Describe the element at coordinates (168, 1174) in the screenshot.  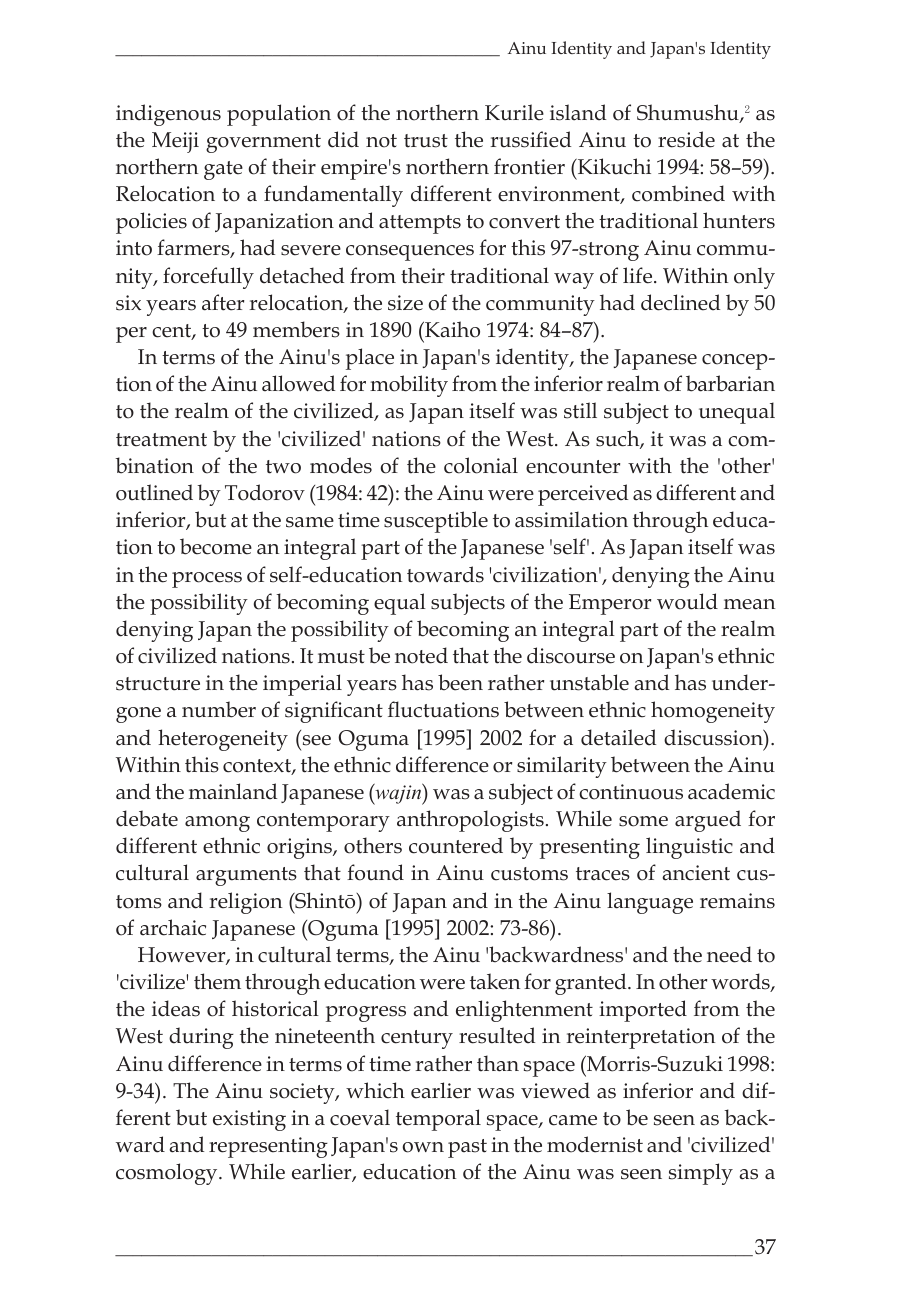
I see `cosmology` at that location.
